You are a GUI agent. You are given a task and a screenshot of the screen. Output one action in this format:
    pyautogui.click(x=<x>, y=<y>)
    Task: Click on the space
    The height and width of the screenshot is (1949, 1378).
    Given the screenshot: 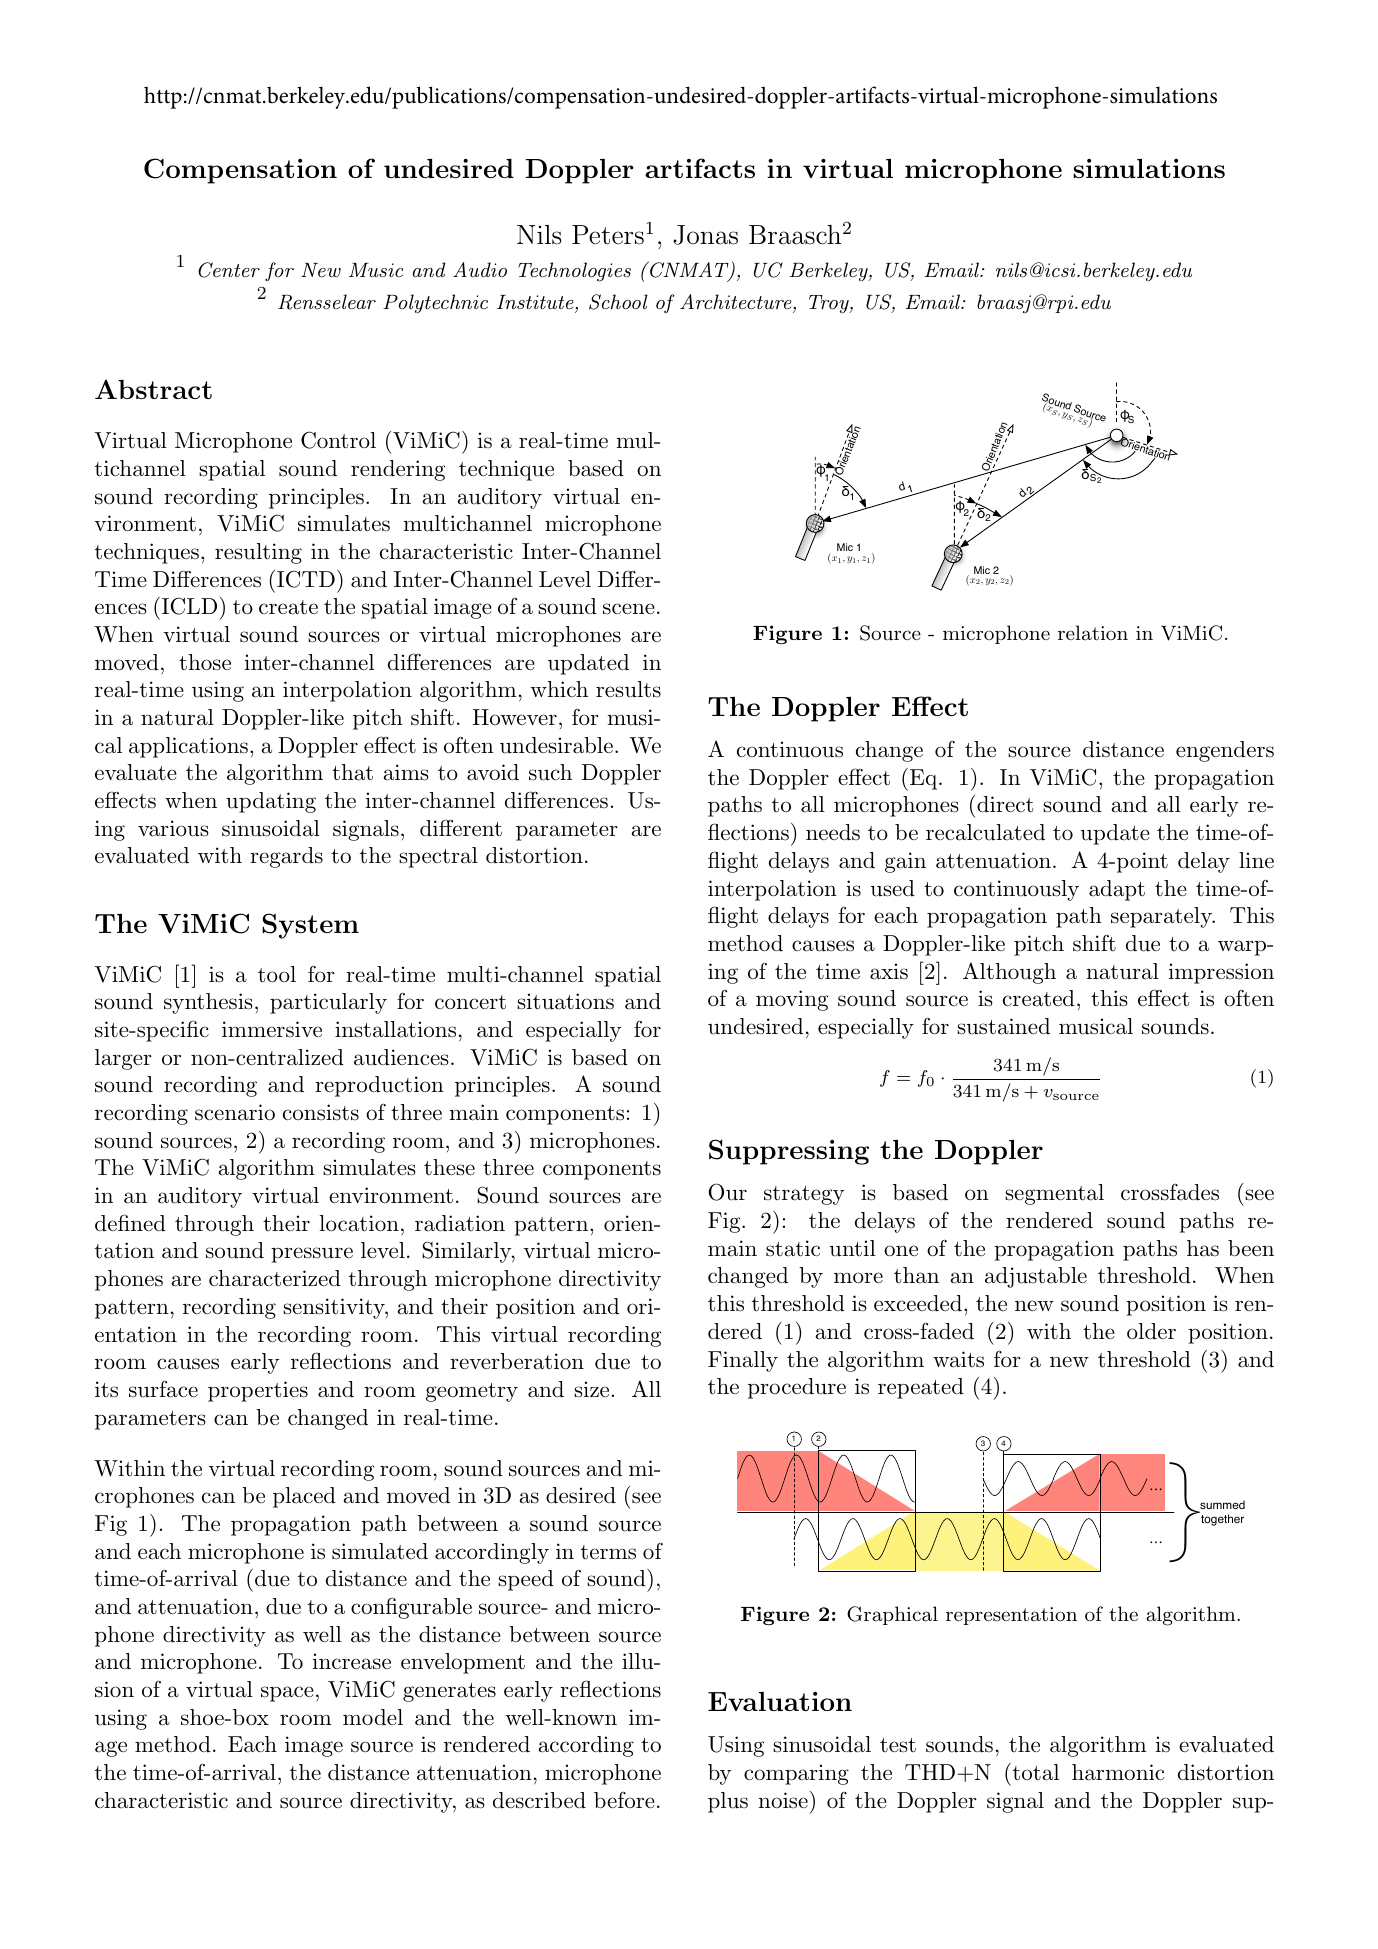 What is the action you would take?
    pyautogui.click(x=287, y=1694)
